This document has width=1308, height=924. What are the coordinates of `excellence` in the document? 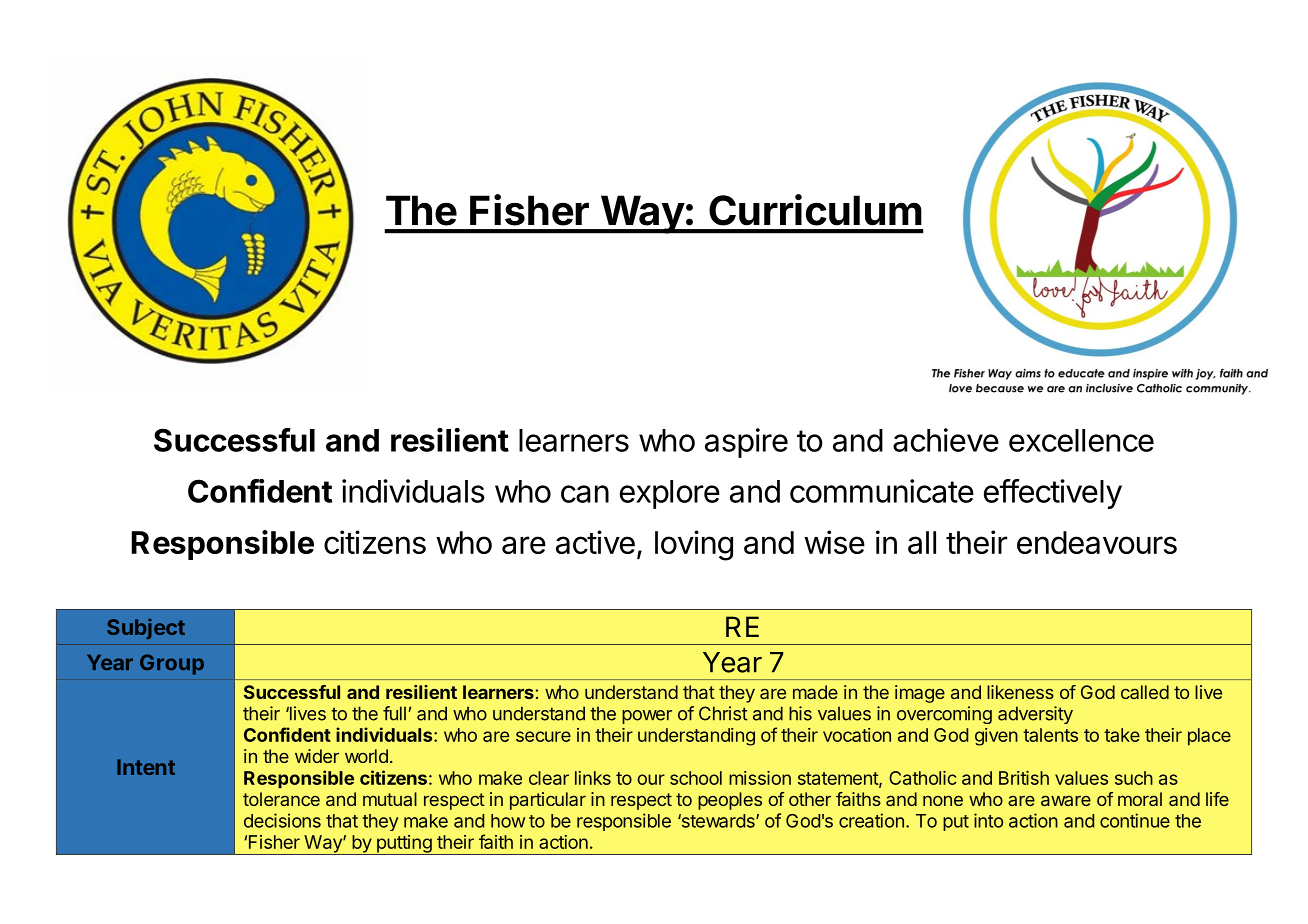 It's located at (1081, 440).
